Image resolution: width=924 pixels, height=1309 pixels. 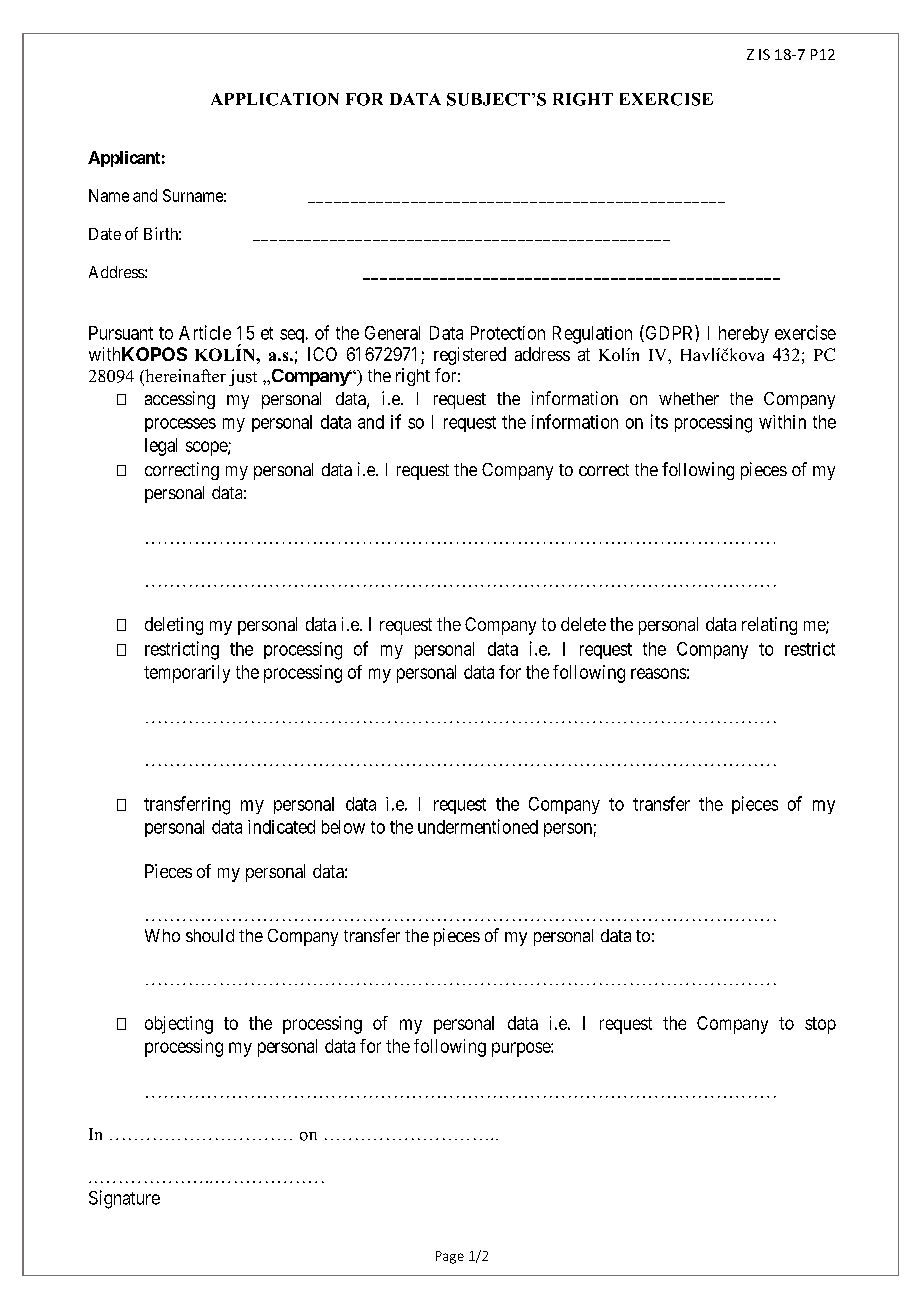 I want to click on relating, so click(x=769, y=626).
